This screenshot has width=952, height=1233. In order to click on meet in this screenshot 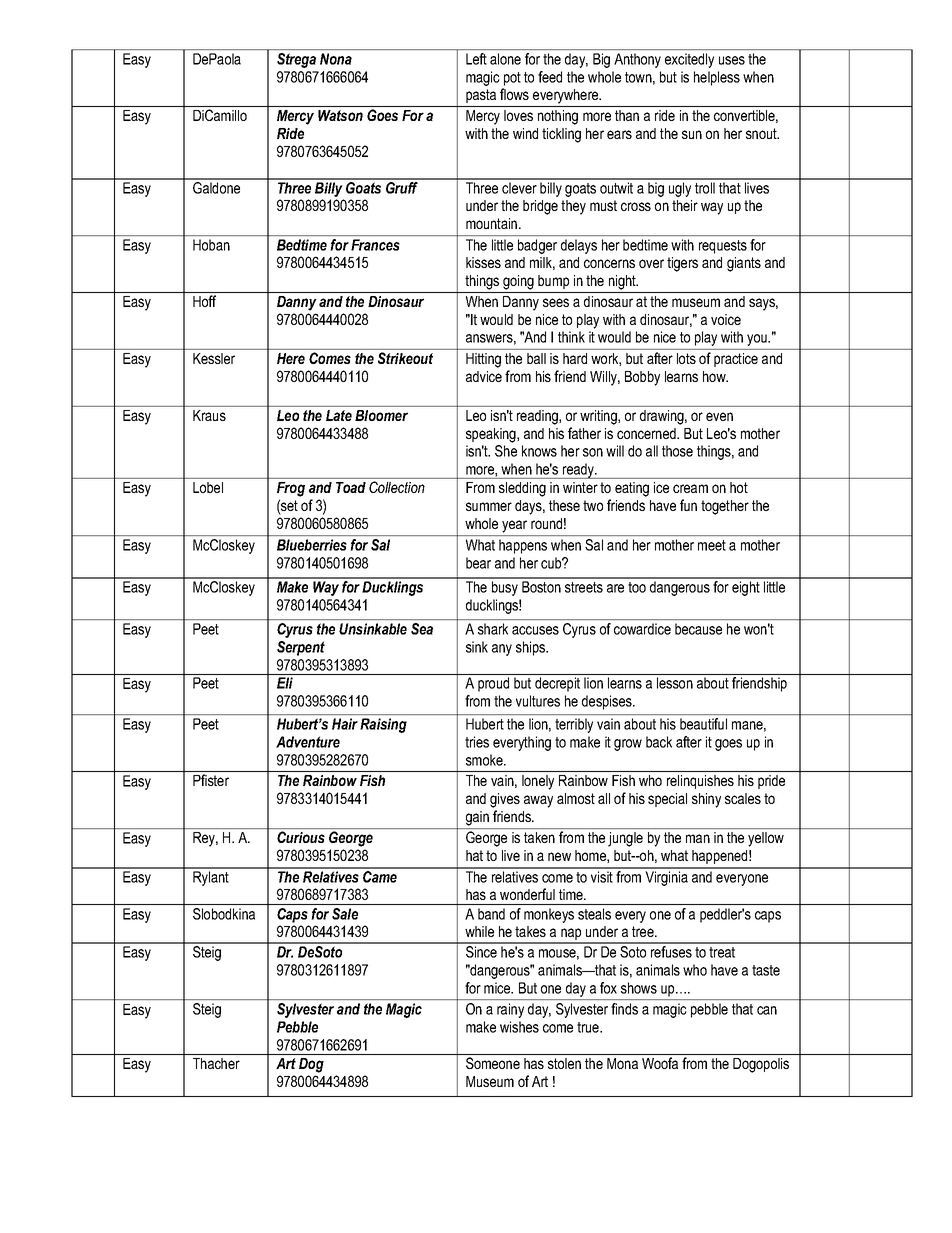, I will do `click(712, 545)`.
